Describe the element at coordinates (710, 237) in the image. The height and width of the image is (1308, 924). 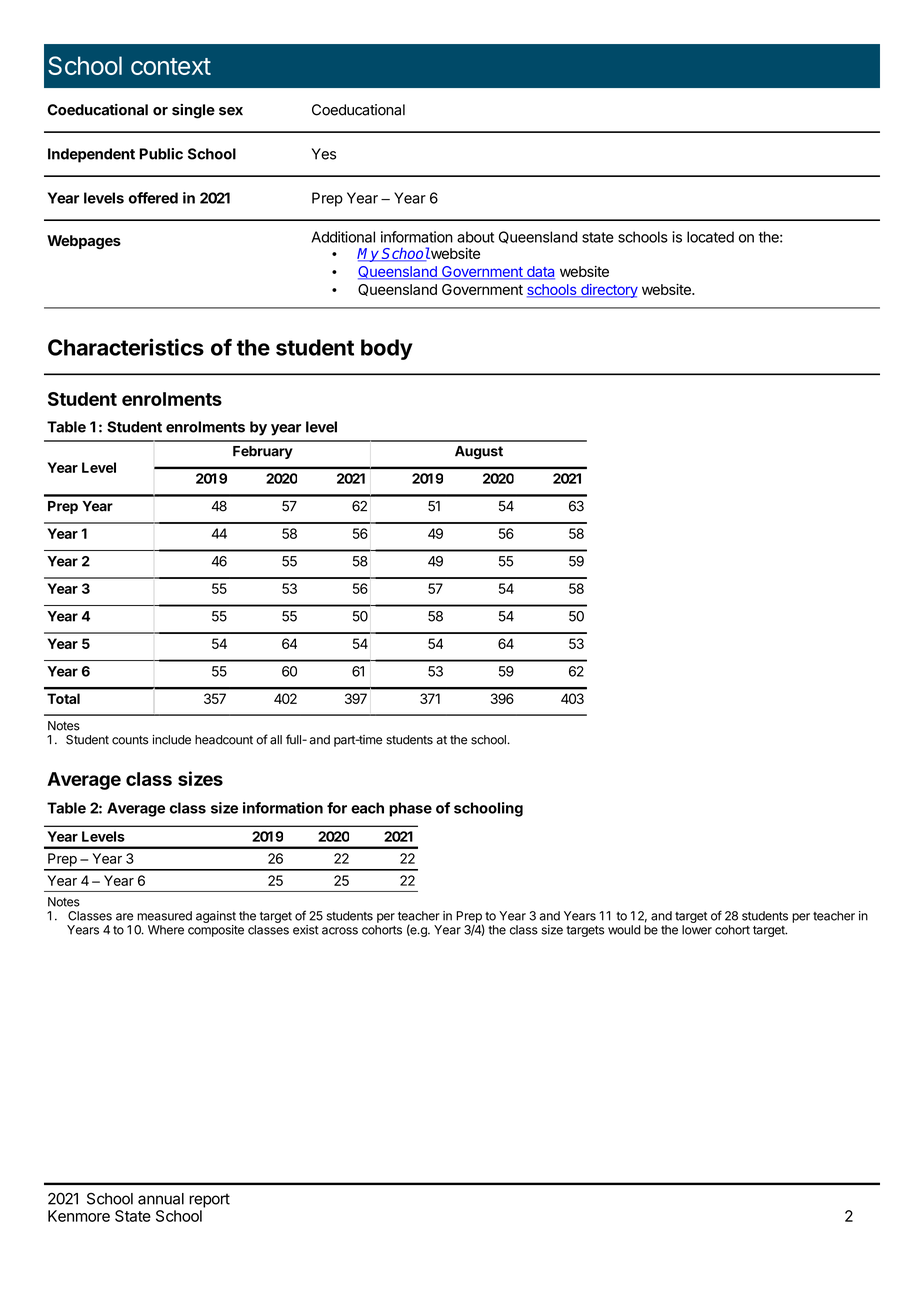
I see `located` at that location.
